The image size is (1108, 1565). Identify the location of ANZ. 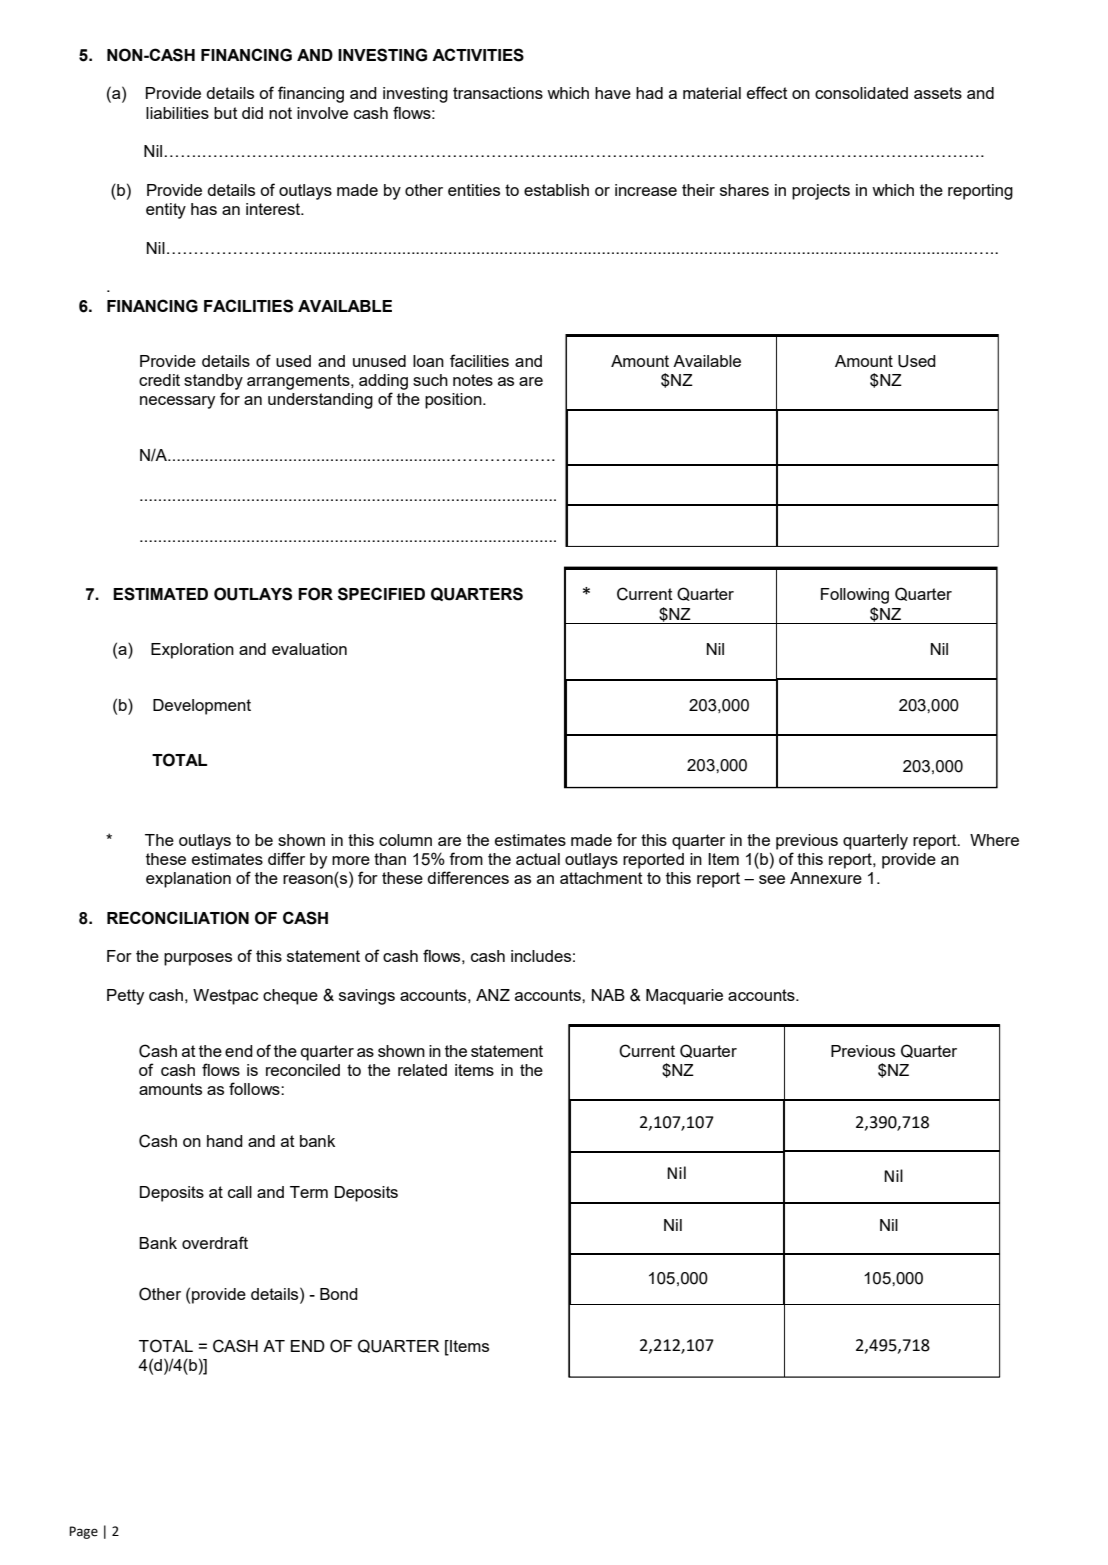
(493, 995).
